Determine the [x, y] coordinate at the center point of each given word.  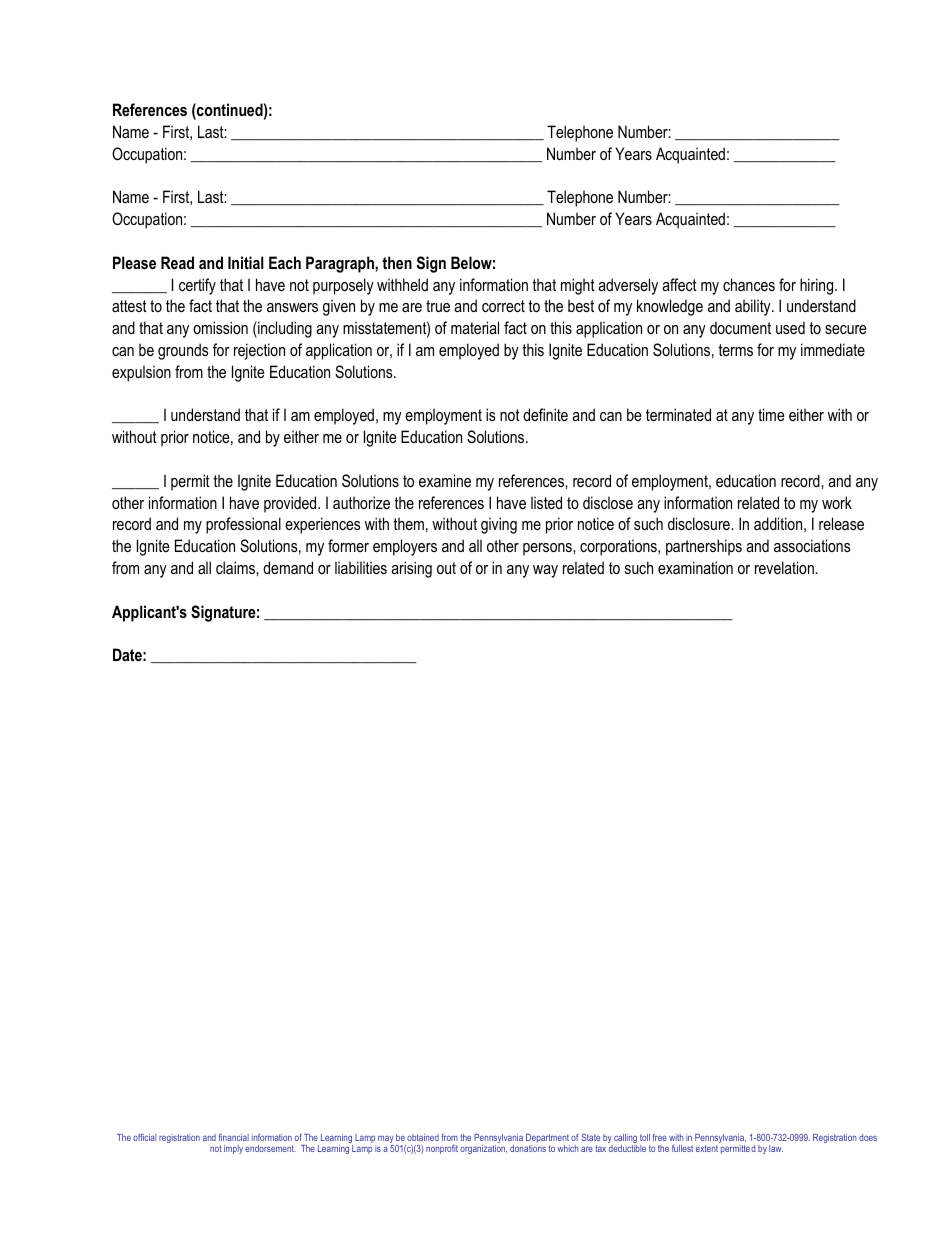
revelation [785, 567]
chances [749, 284]
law [776, 1148]
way [545, 571]
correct [503, 306]
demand [288, 567]
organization [483, 1149]
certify [197, 286]
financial [234, 1137]
